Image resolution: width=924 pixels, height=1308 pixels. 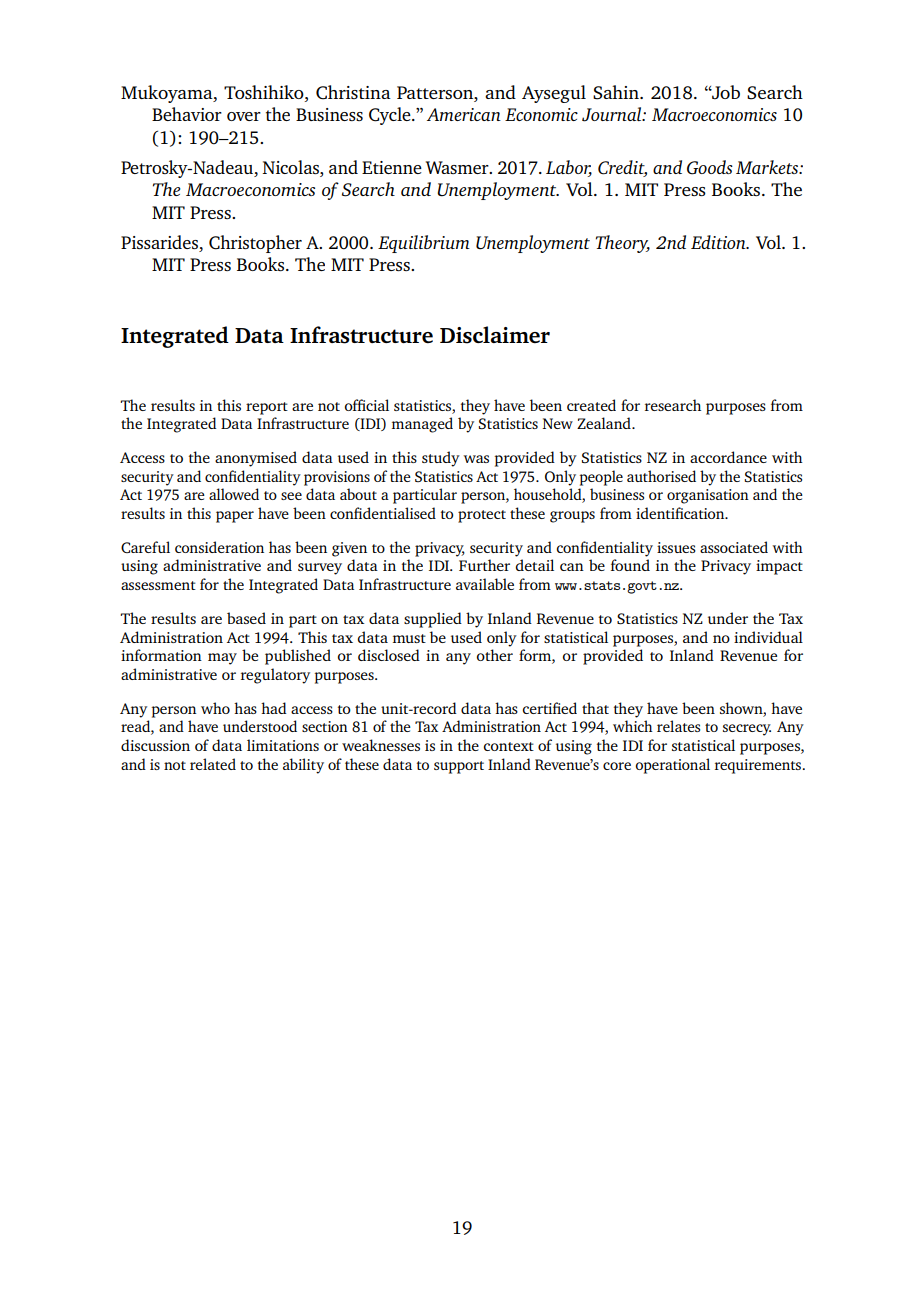 I want to click on Sahin, so click(x=617, y=92).
